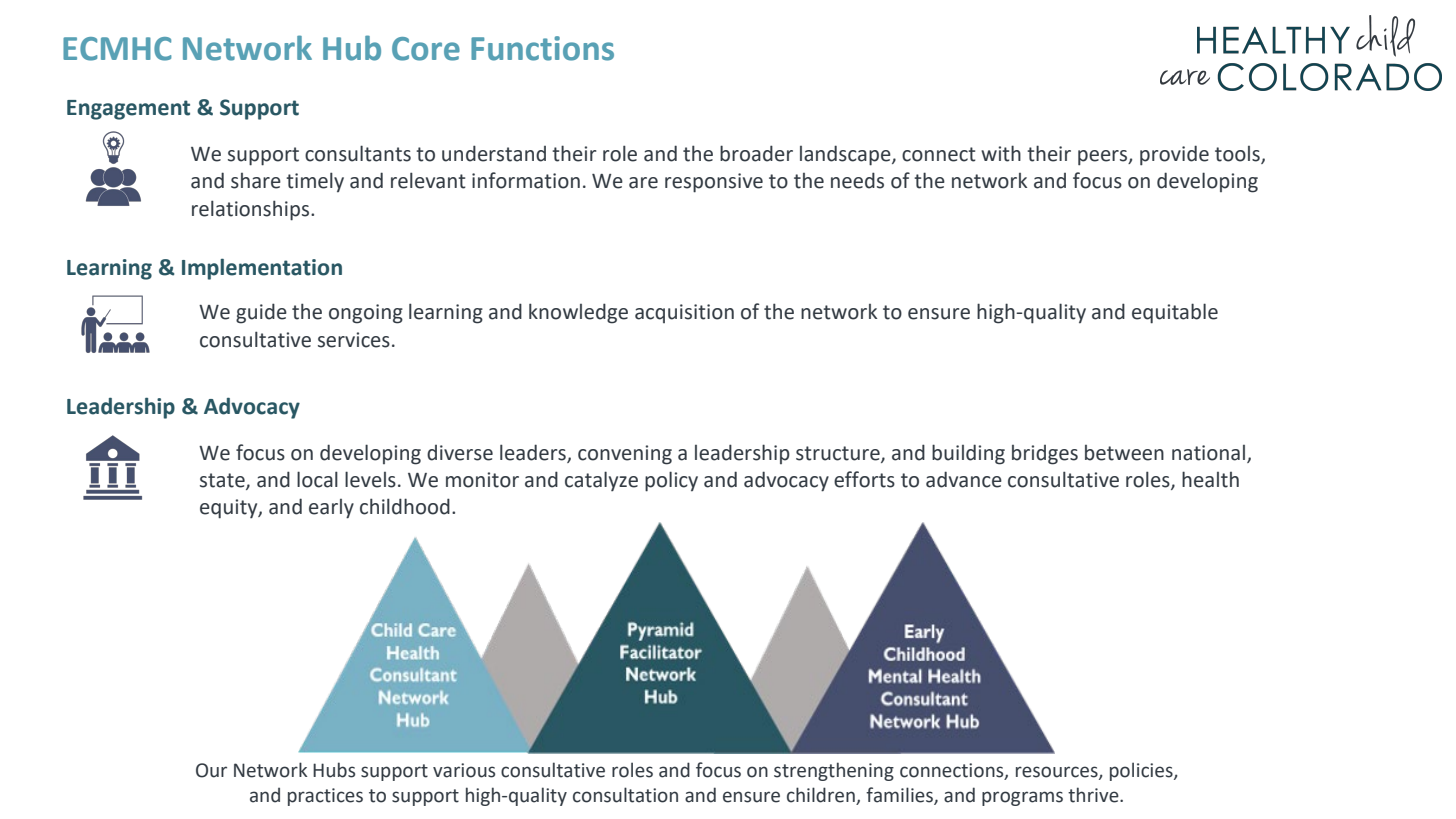 The height and width of the document is (819, 1456). What do you see at coordinates (334, 770) in the document?
I see `Hubs` at bounding box center [334, 770].
